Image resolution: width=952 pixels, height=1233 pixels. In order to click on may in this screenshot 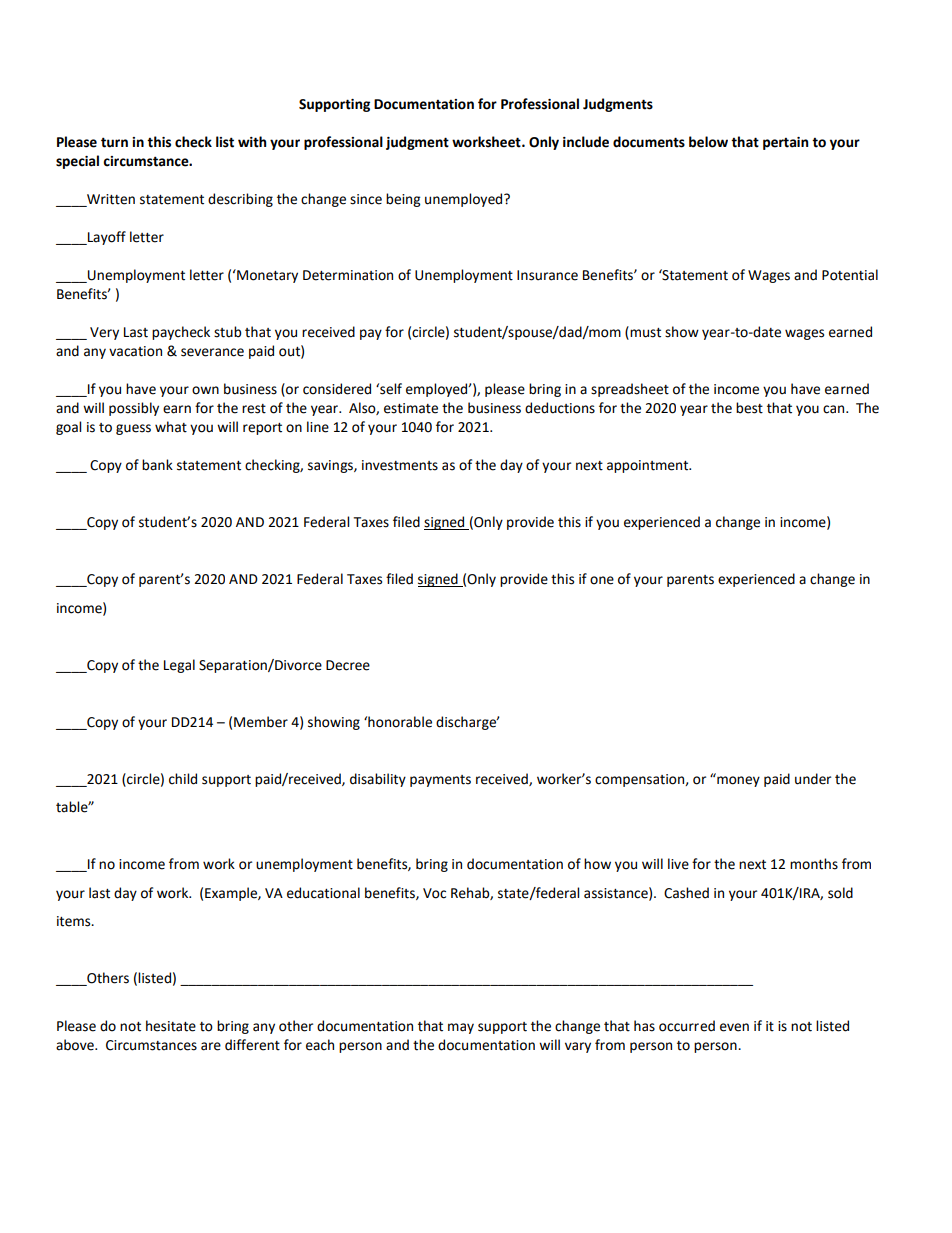, I will do `click(461, 1028)`.
